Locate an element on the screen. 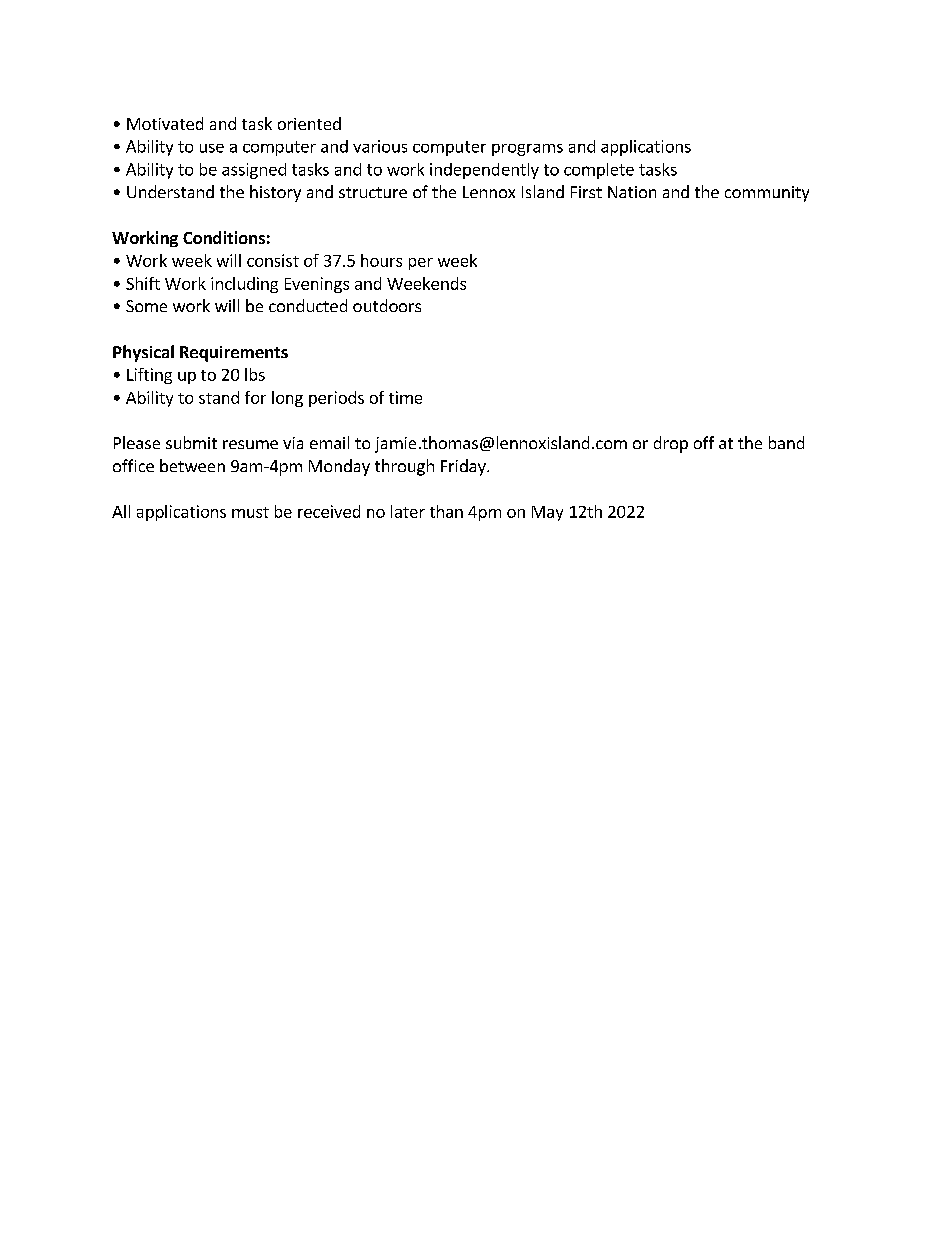 This screenshot has width=952, height=1233. must is located at coordinates (250, 512).
